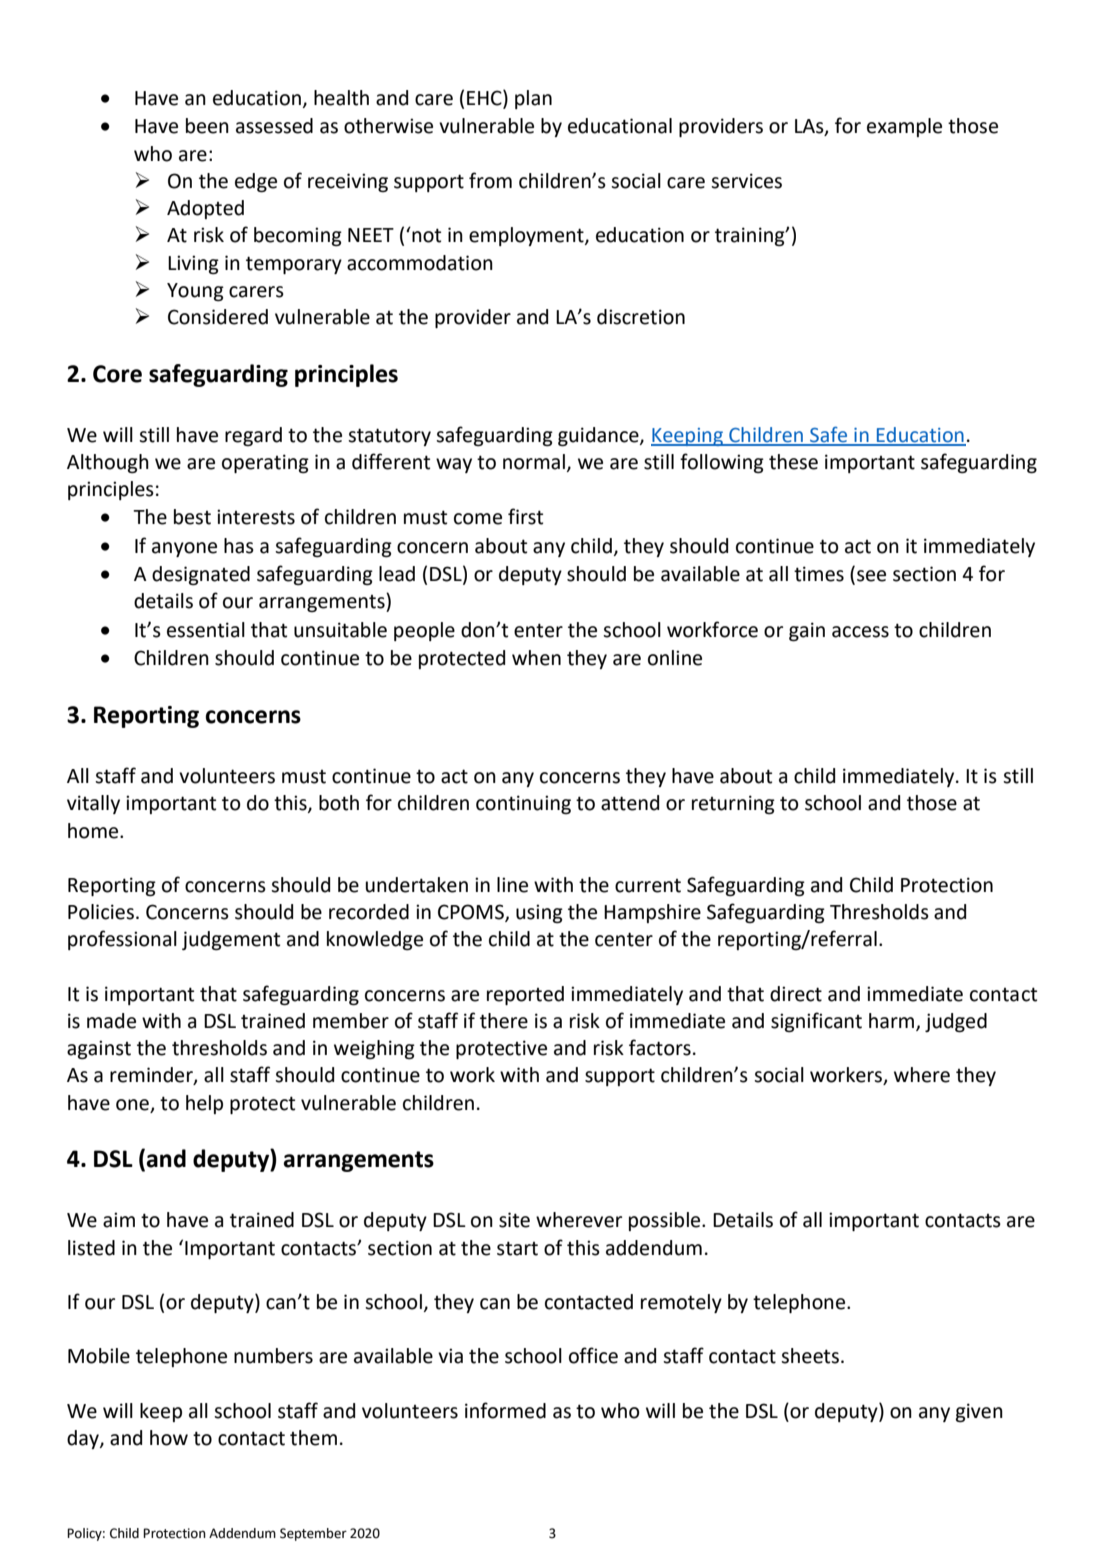 This document has height=1563, width=1105. Describe the element at coordinates (533, 99) in the document. I see `plan` at that location.
